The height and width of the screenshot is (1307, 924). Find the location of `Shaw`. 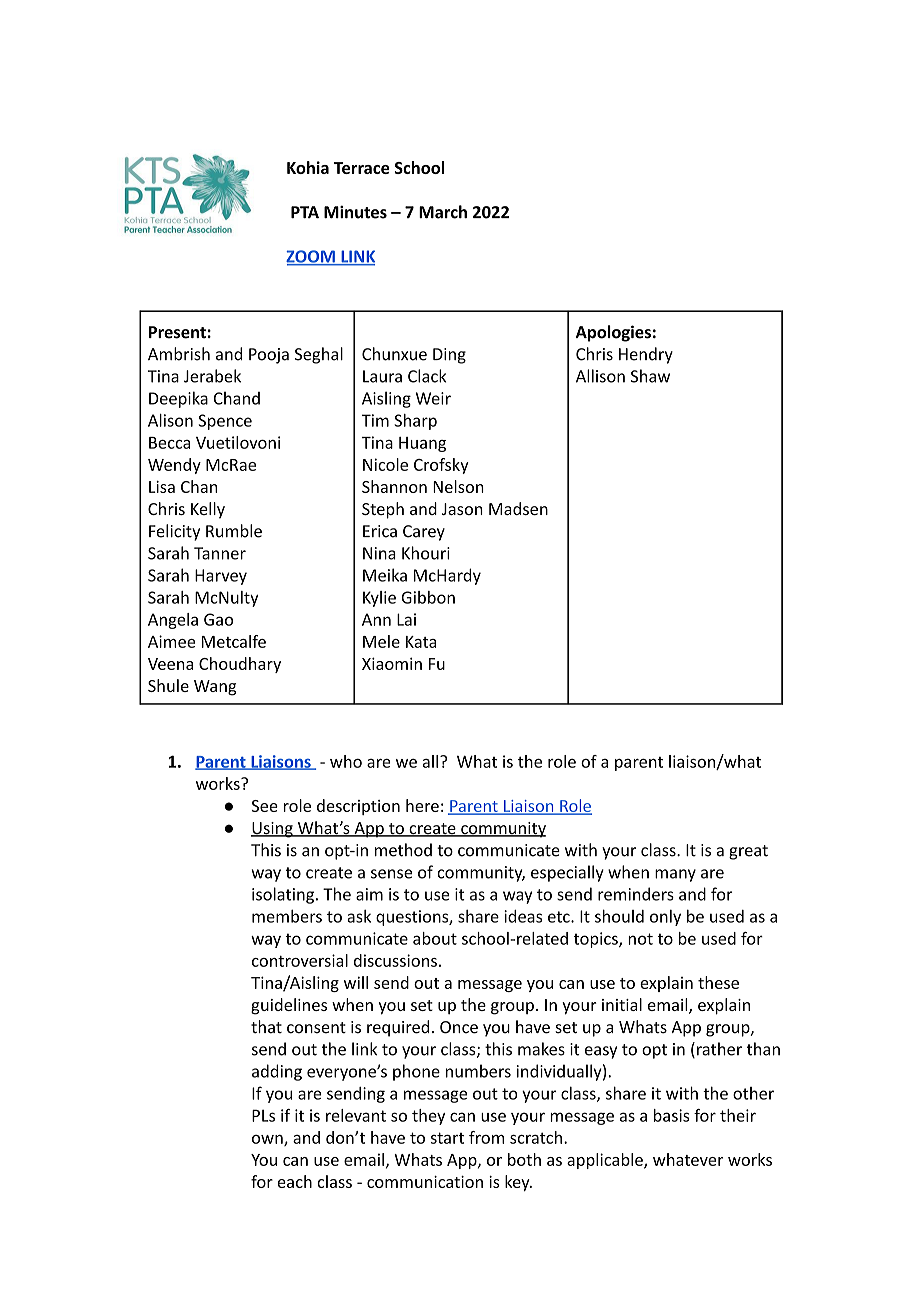

Shaw is located at coordinates (650, 376).
